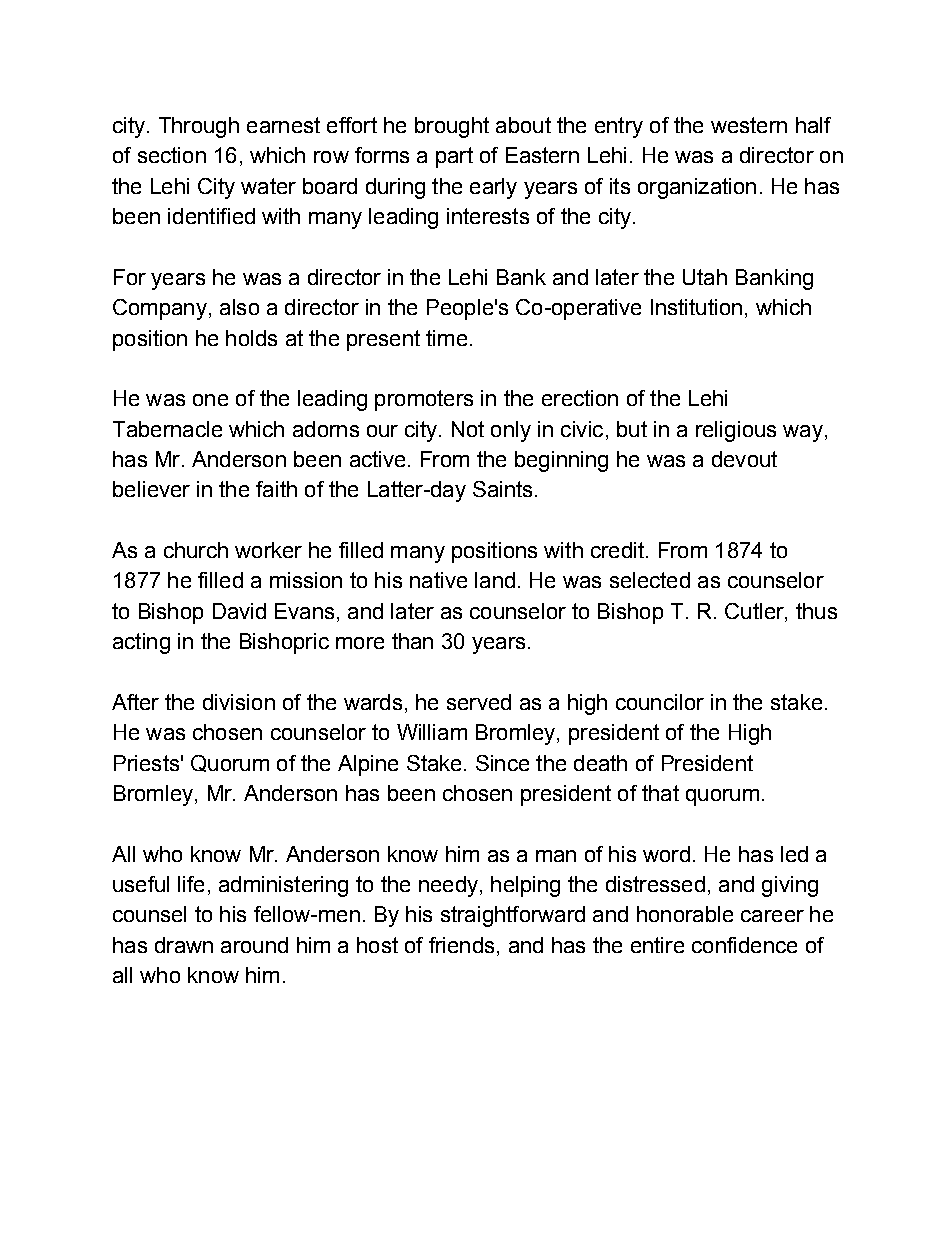 The height and width of the document is (1233, 952). I want to click on career, so click(772, 916).
